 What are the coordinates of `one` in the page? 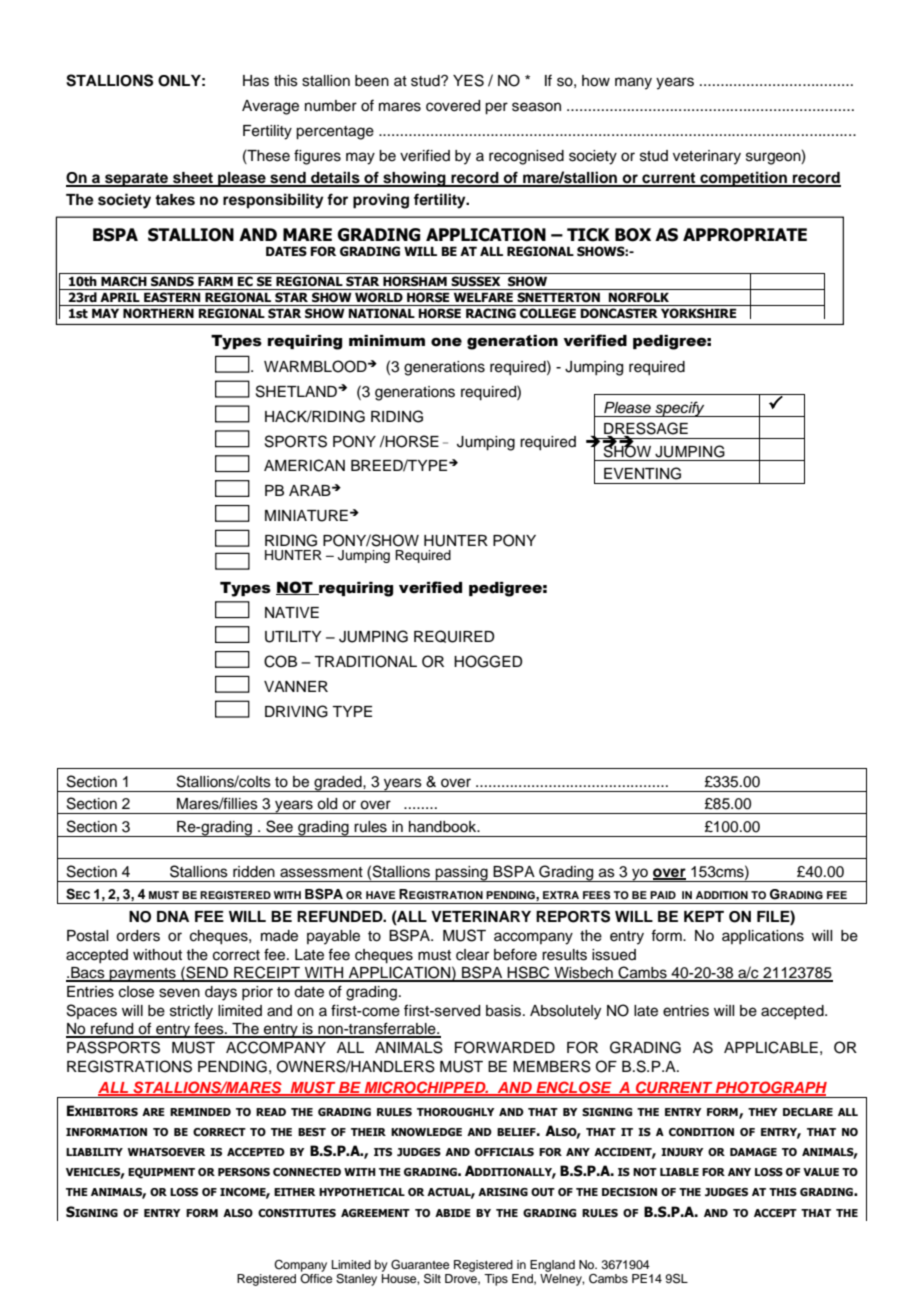 It's located at (446, 342).
